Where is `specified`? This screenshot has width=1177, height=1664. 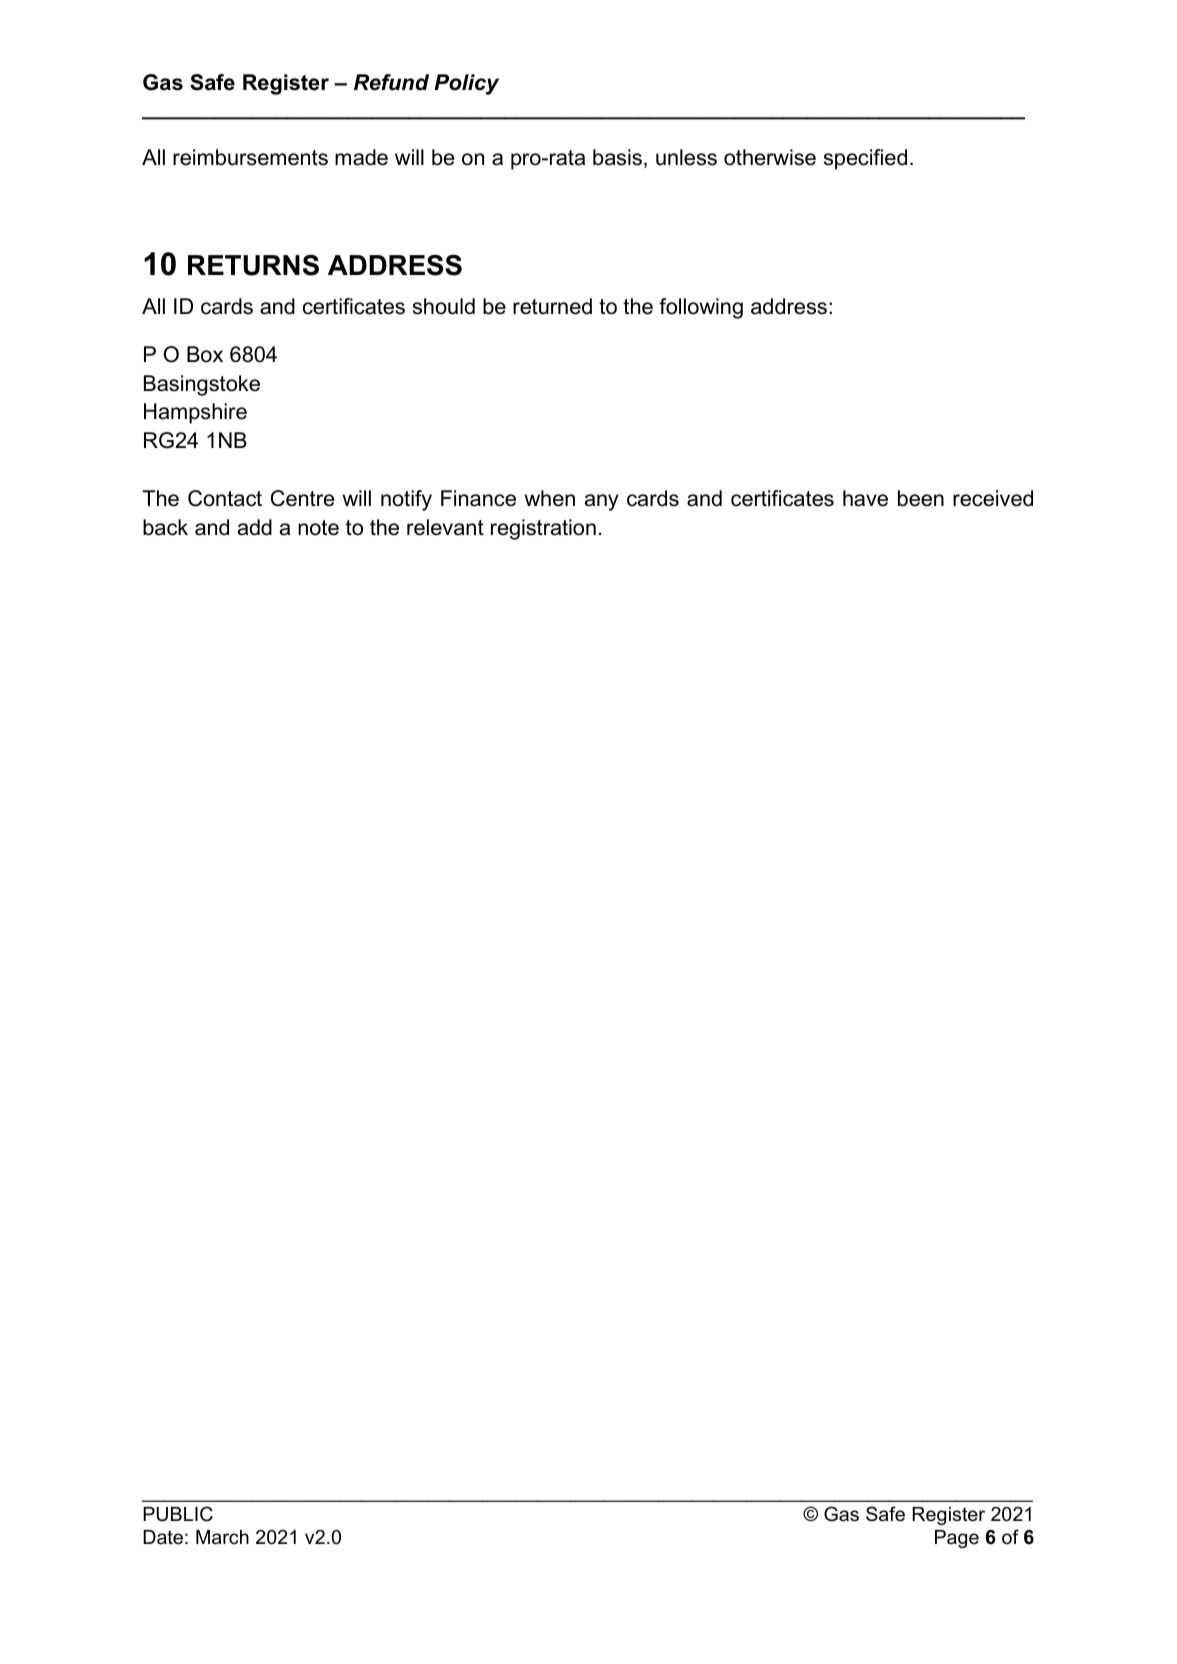
specified is located at coordinates (865, 159).
